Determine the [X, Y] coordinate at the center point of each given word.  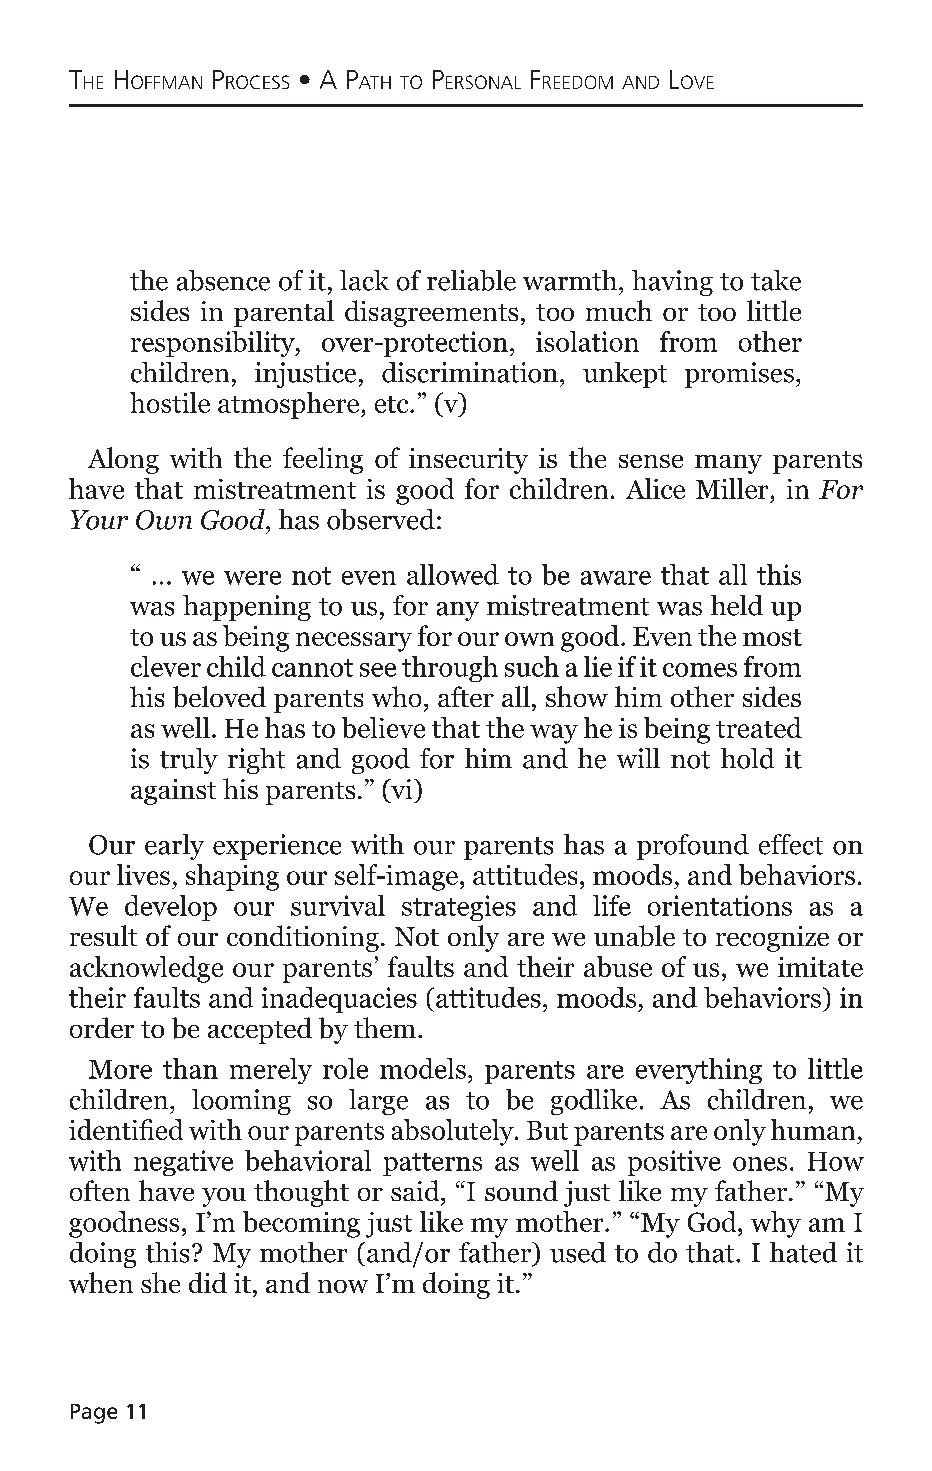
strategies [459, 908]
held [737, 605]
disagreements [431, 313]
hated [803, 1252]
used [578, 1252]
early [174, 847]
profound [693, 847]
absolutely [454, 1132]
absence [223, 280]
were [252, 578]
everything [699, 1071]
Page [94, 1414]
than [190, 1068]
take [776, 280]
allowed [453, 574]
